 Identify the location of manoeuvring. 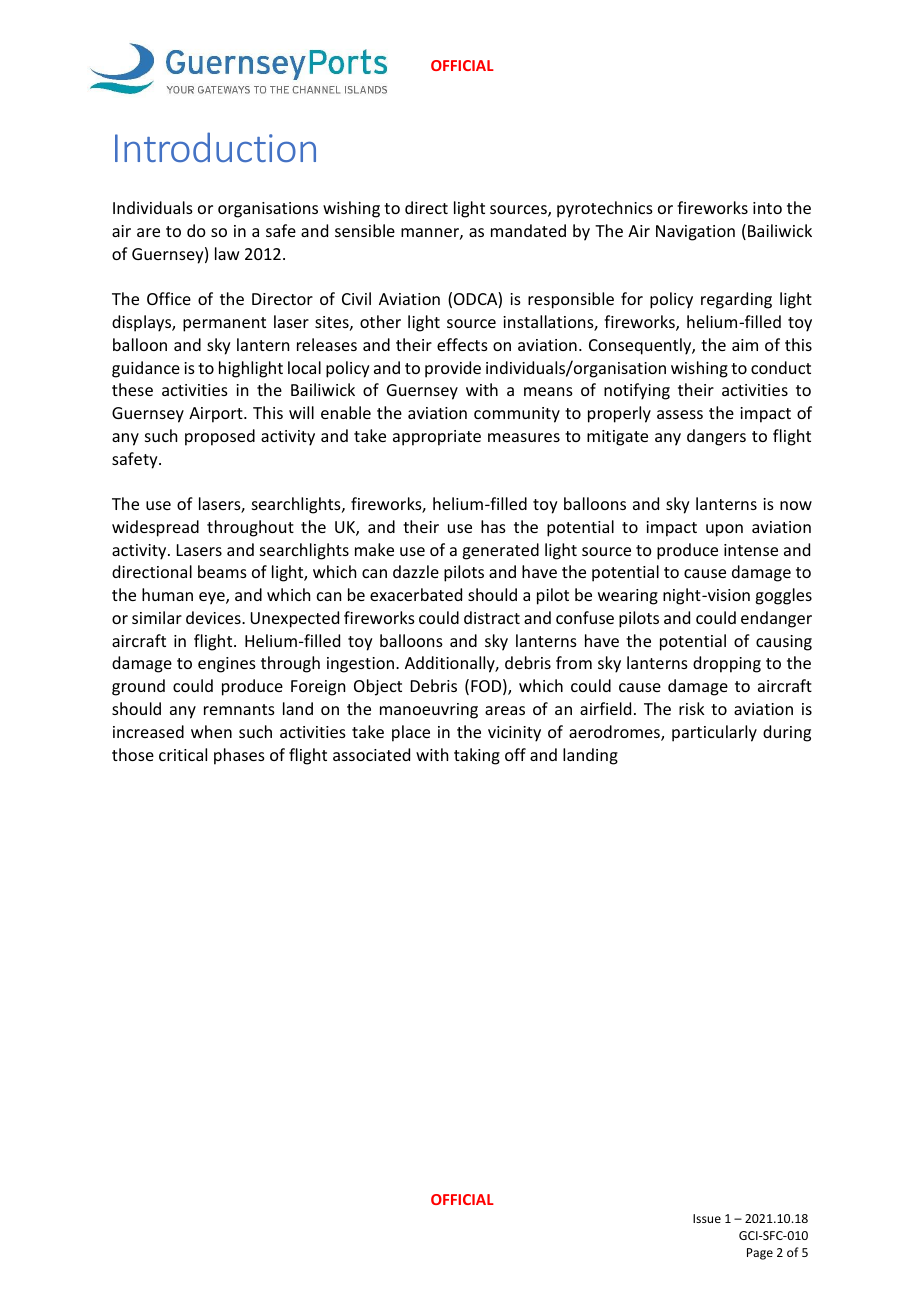
(429, 711).
